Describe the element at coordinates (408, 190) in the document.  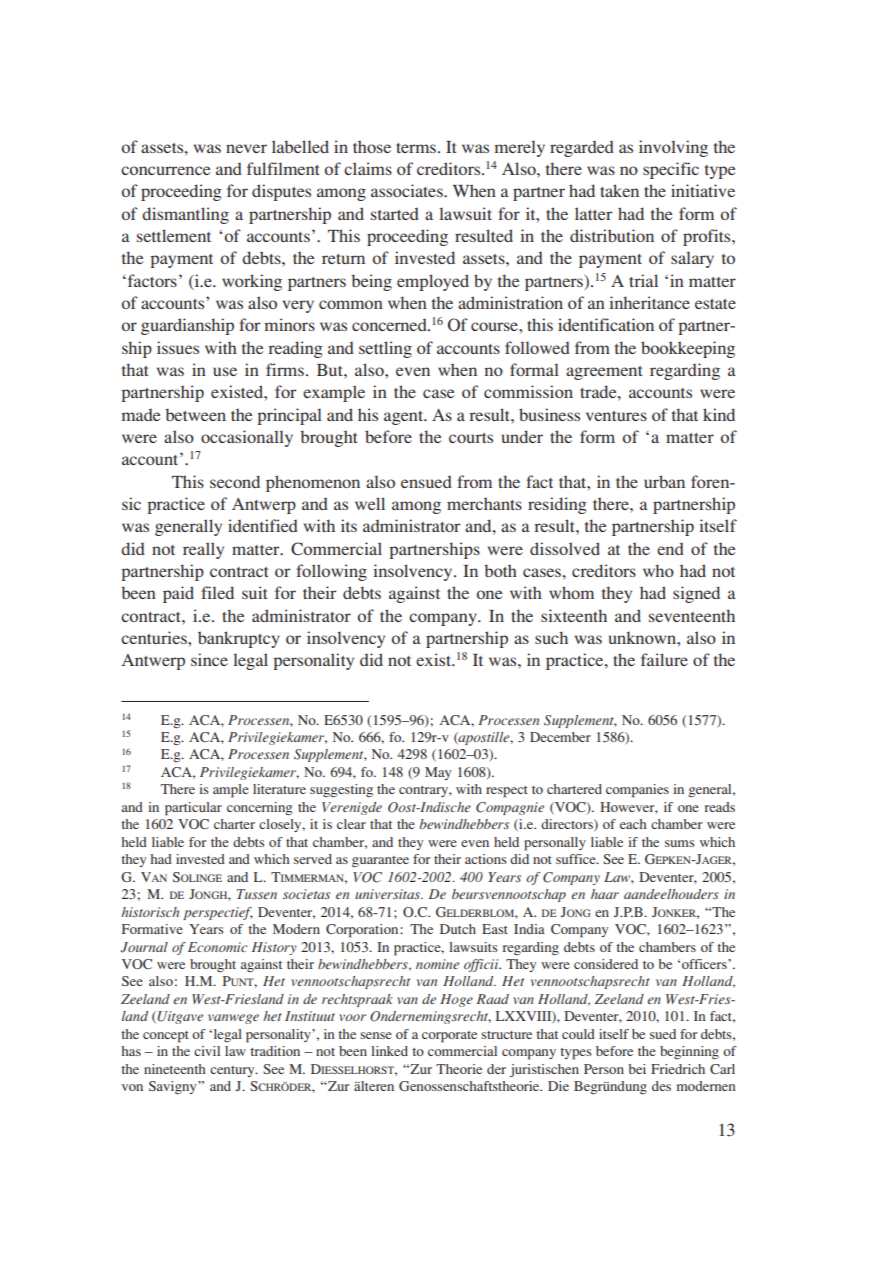
I see `associates` at that location.
